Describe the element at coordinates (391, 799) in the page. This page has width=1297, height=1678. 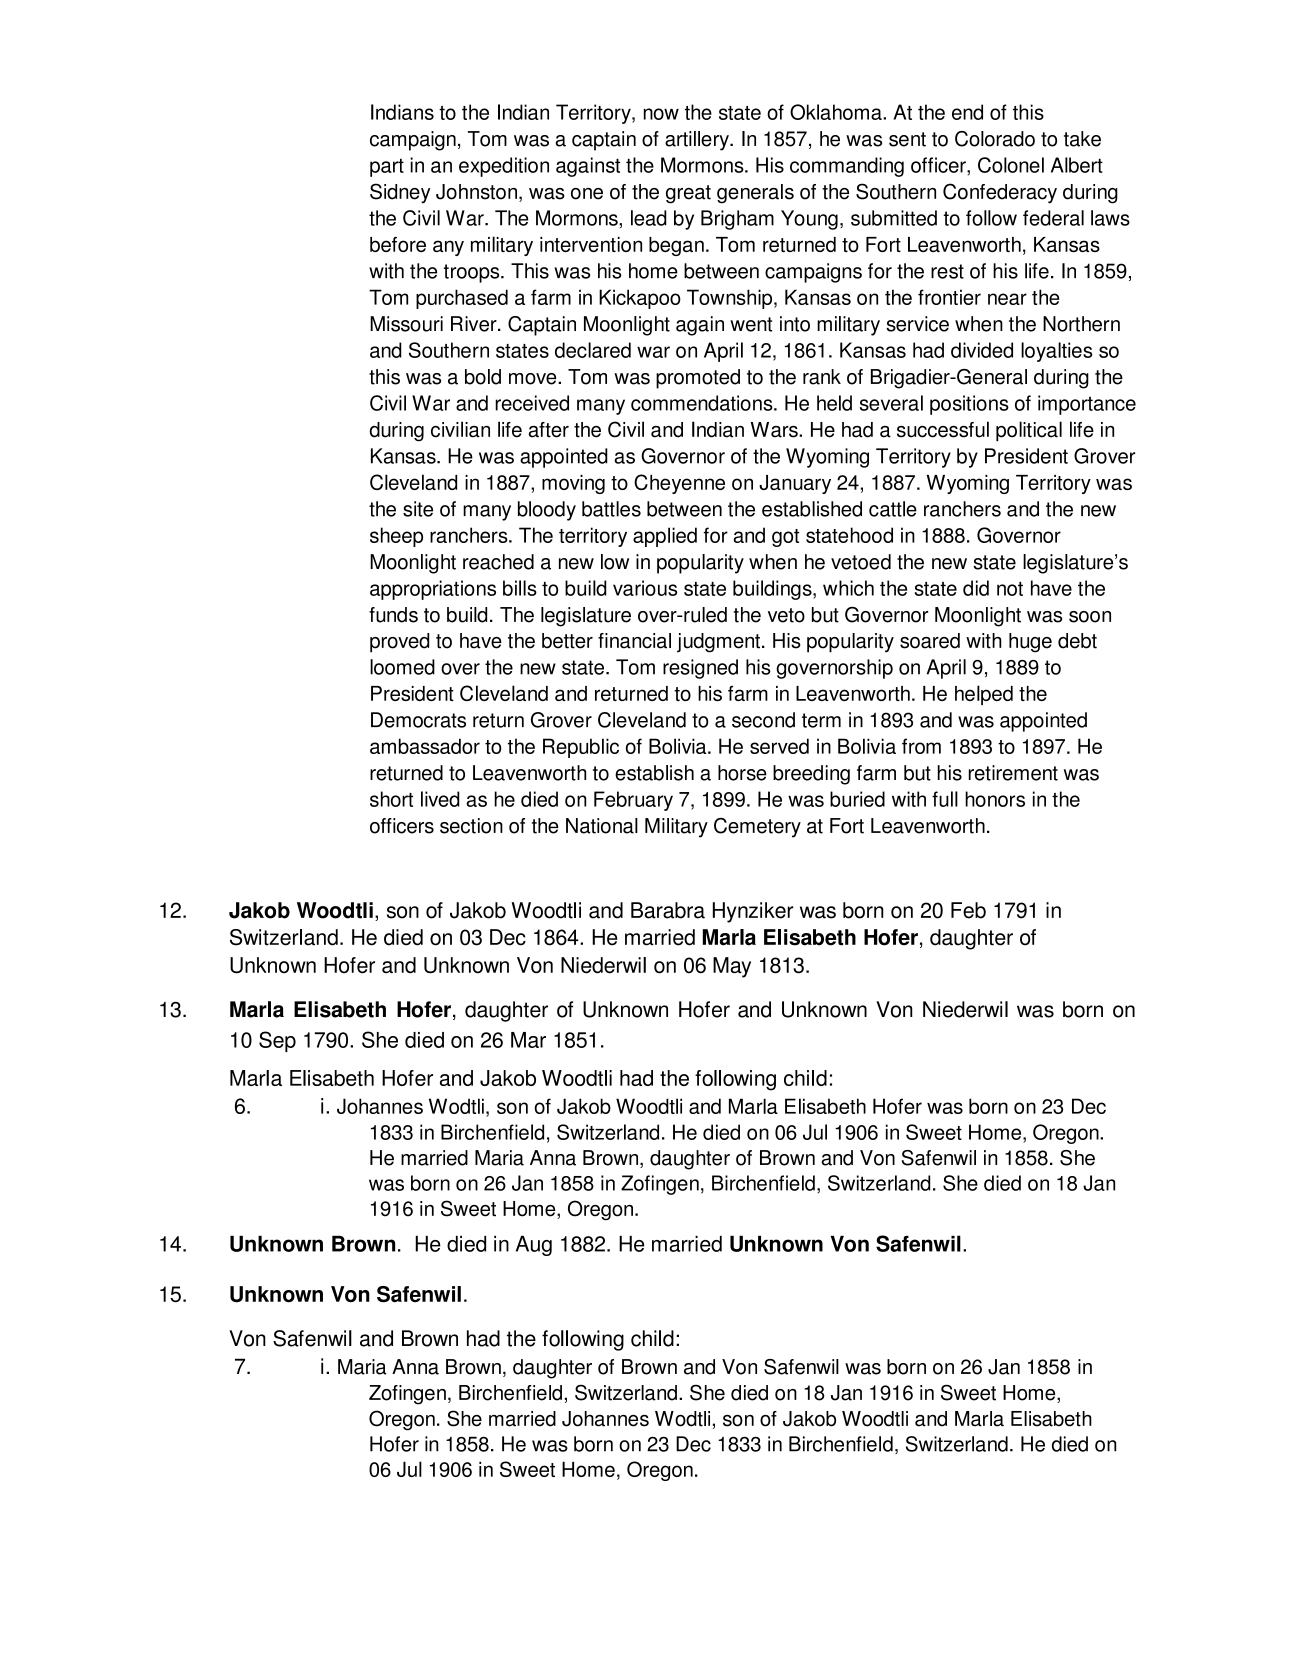
I see `short` at that location.
